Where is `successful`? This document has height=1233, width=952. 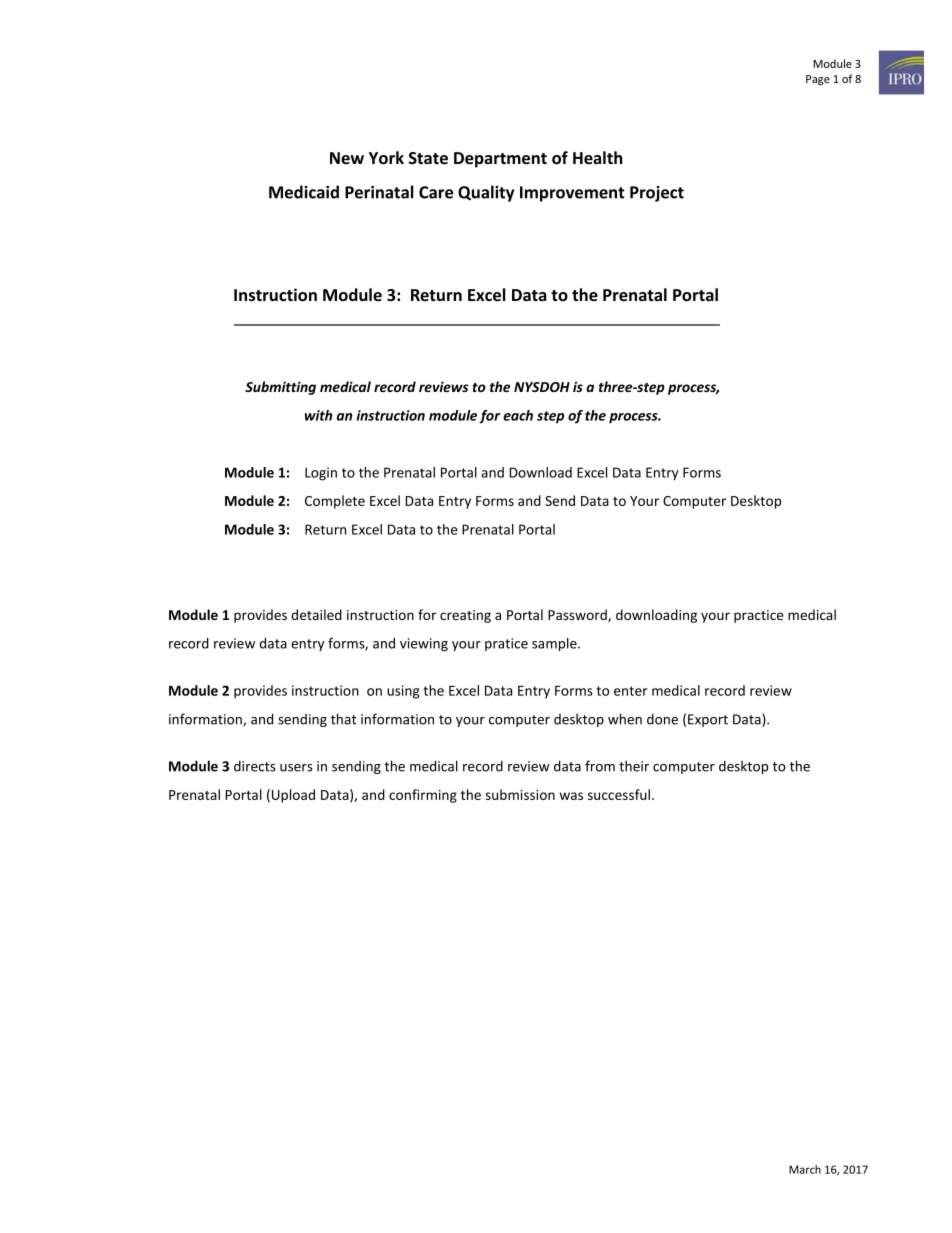 successful is located at coordinates (619, 794).
